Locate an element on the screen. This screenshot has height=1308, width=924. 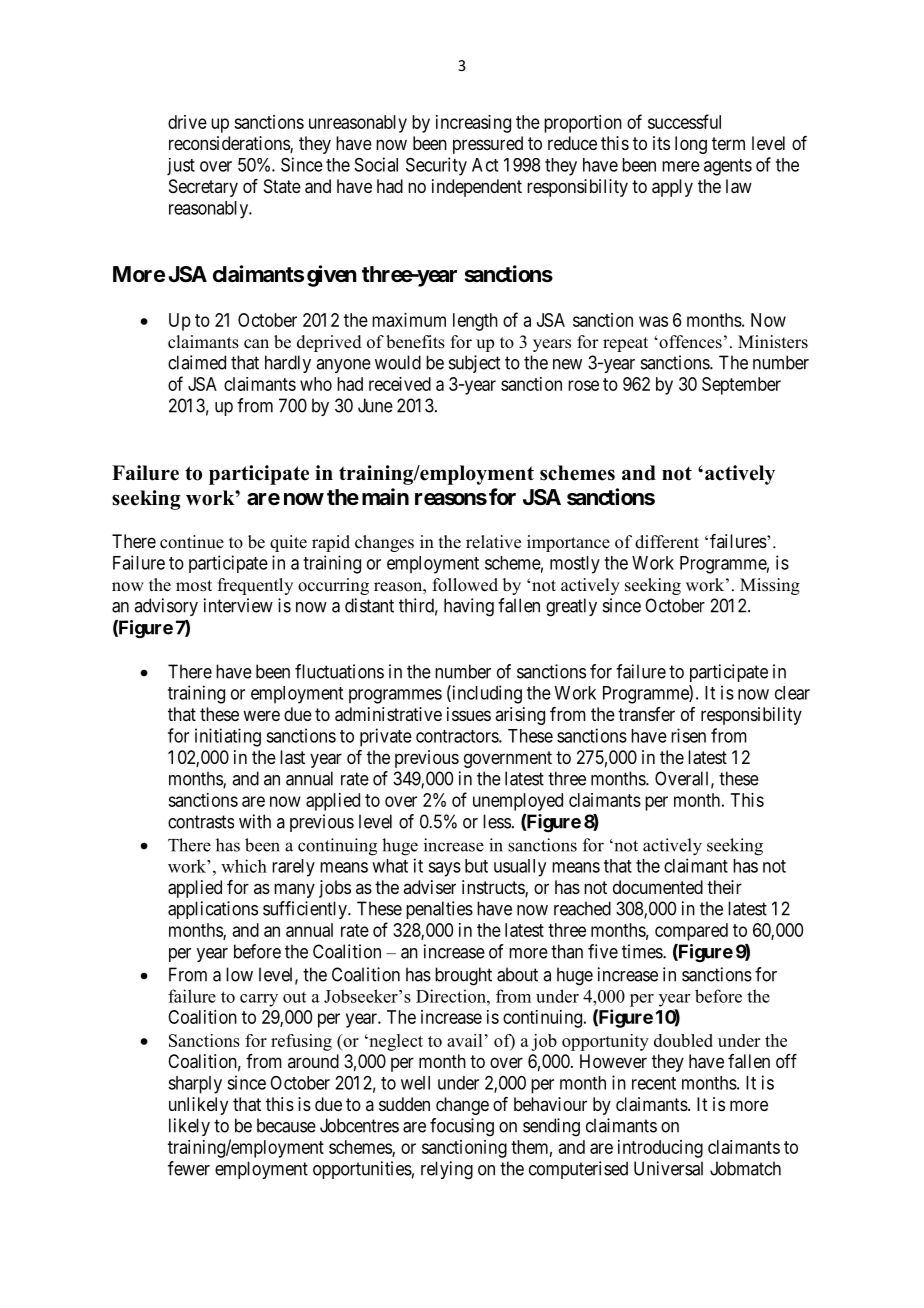
Missing is located at coordinates (770, 586).
